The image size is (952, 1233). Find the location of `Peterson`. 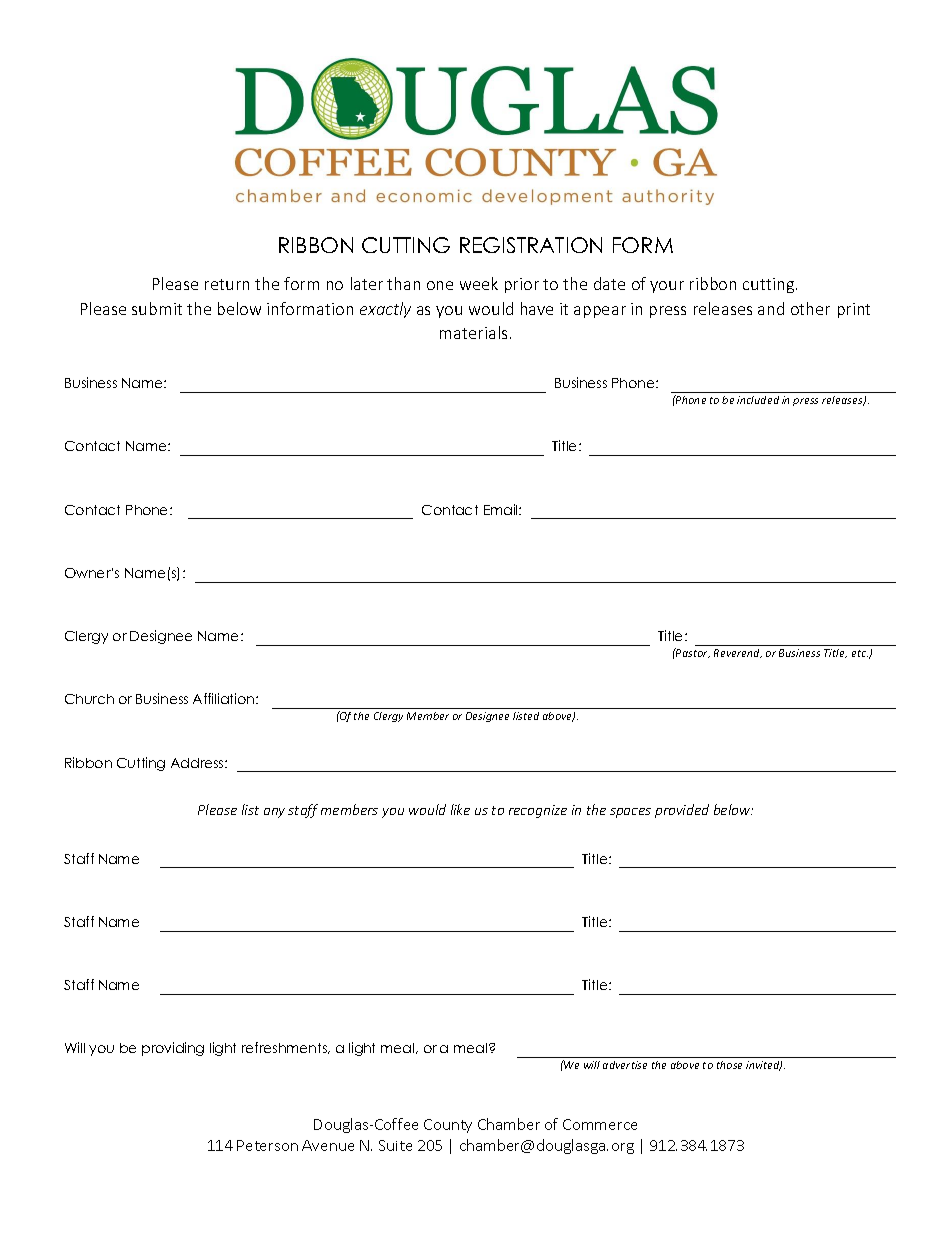

Peterson is located at coordinates (267, 1145).
